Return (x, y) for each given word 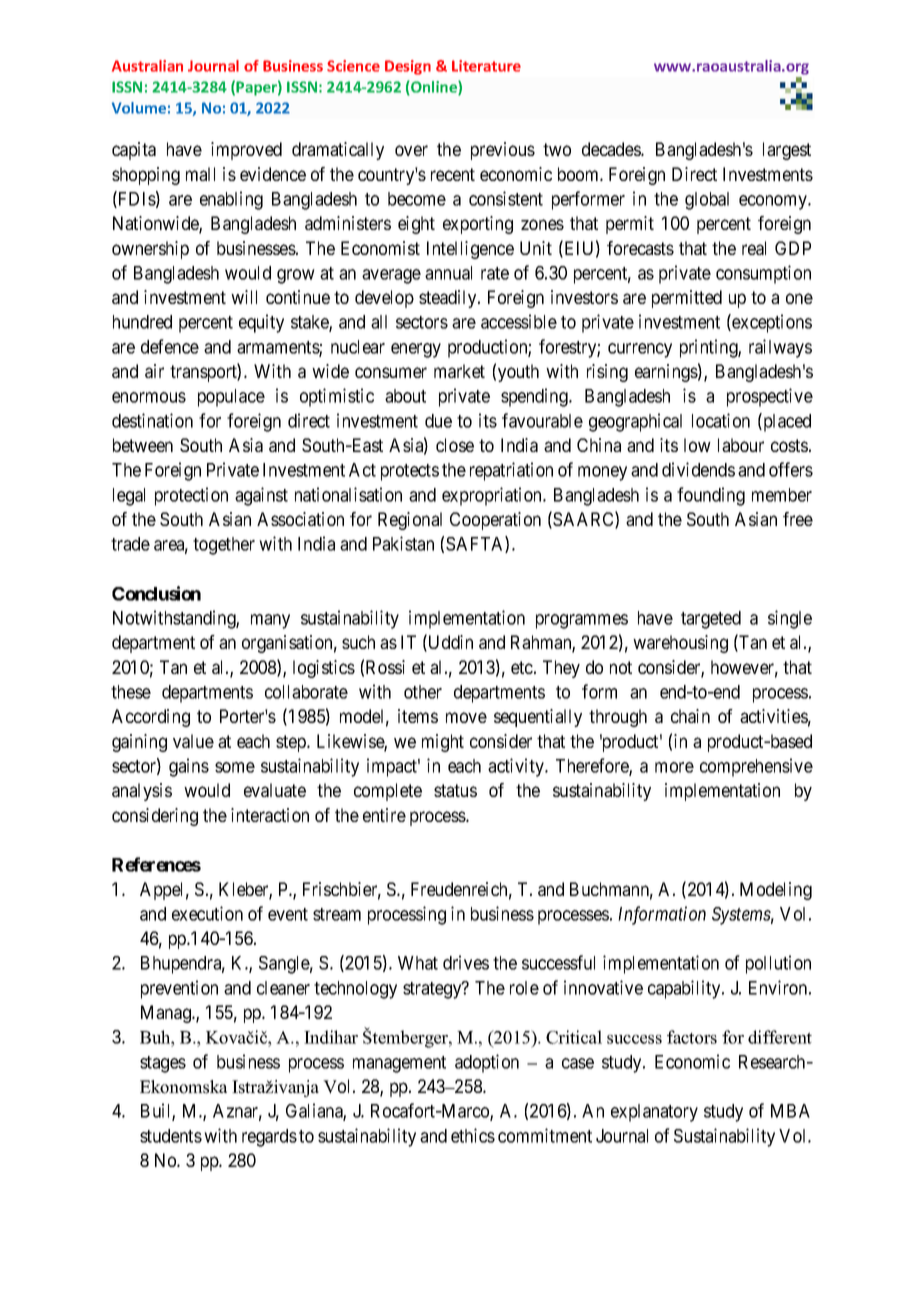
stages (163, 1064)
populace (231, 398)
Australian (147, 66)
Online (434, 88)
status (455, 790)
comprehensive (756, 767)
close (455, 445)
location (721, 420)
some (235, 767)
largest (787, 151)
